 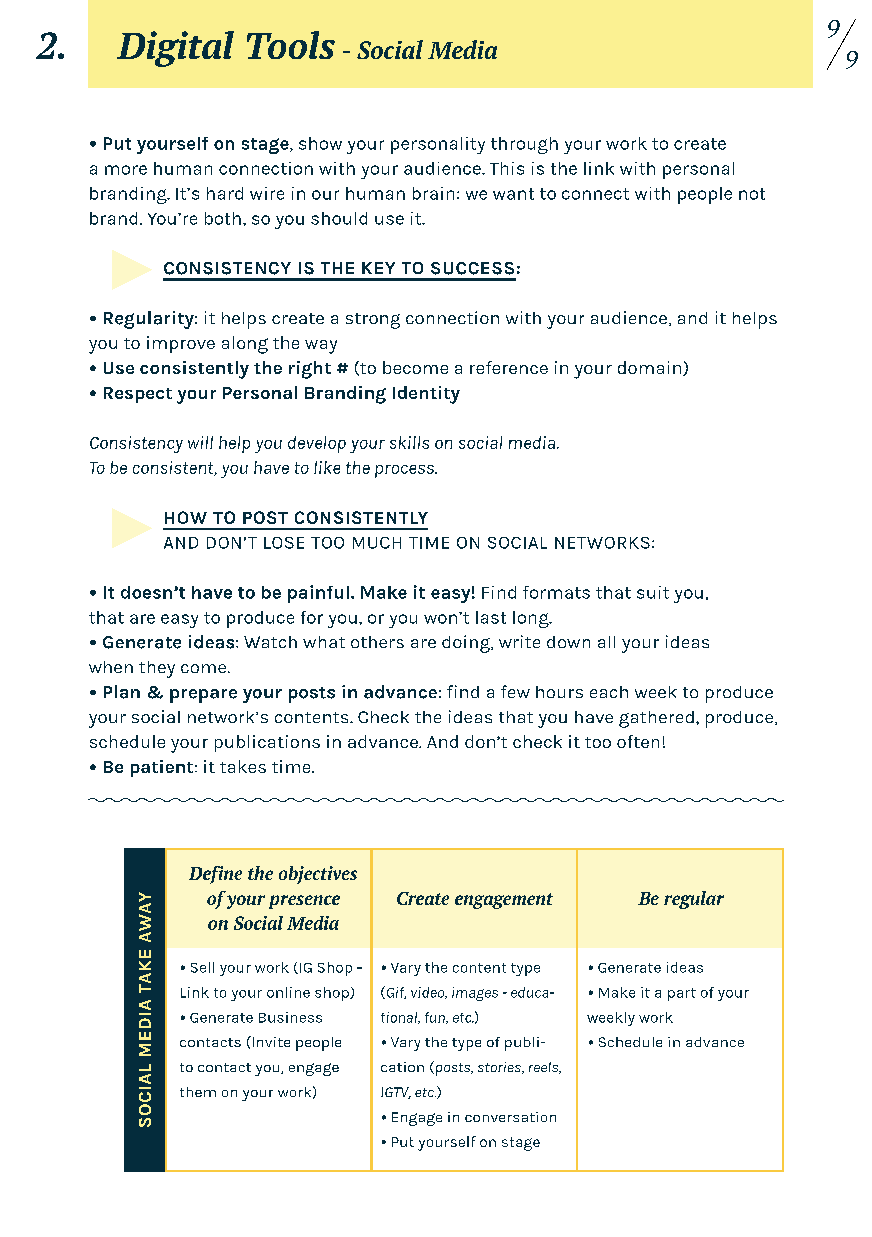 I want to click on much, so click(x=377, y=543).
